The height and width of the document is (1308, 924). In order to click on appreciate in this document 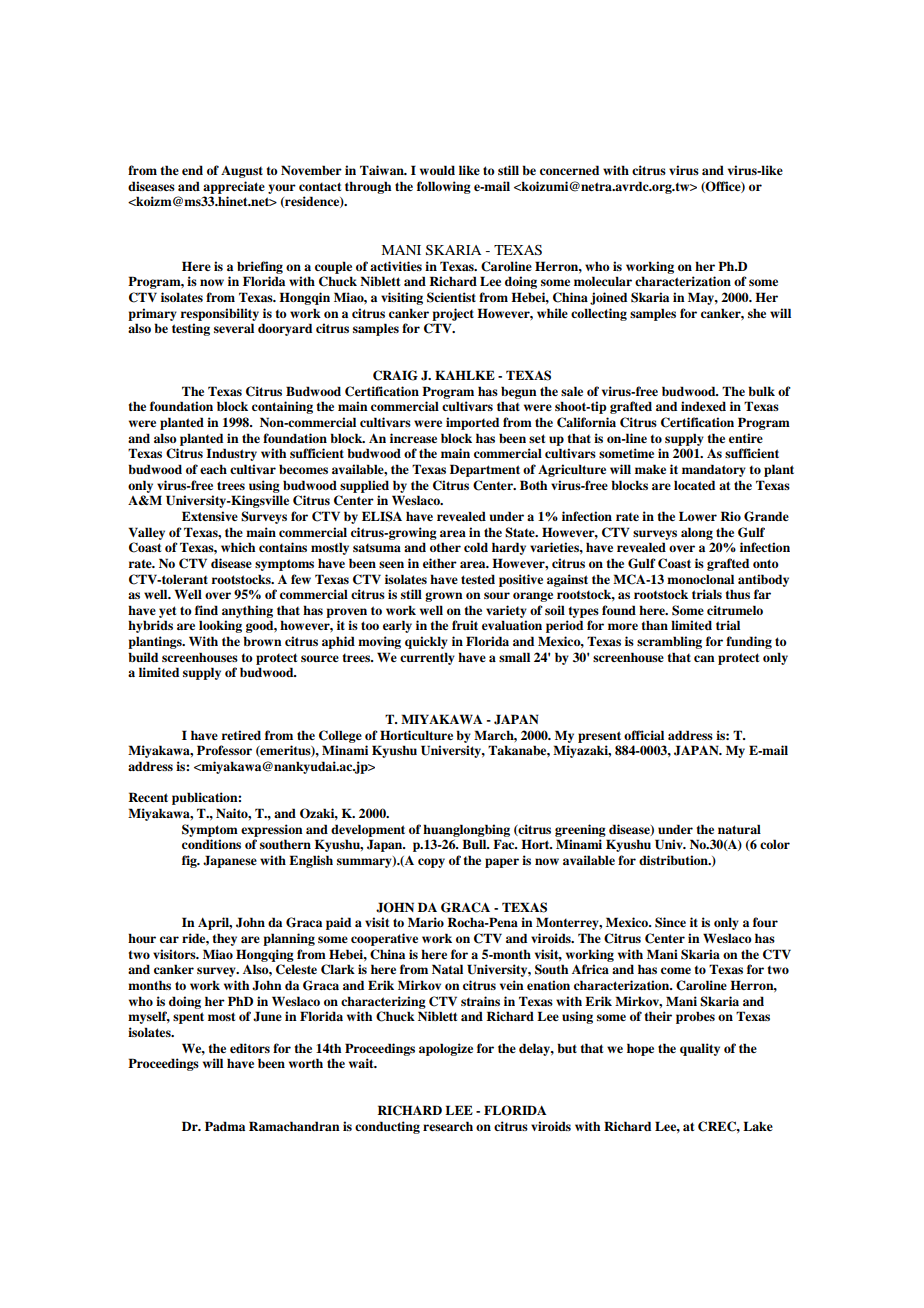, I will do `click(234, 187)`.
